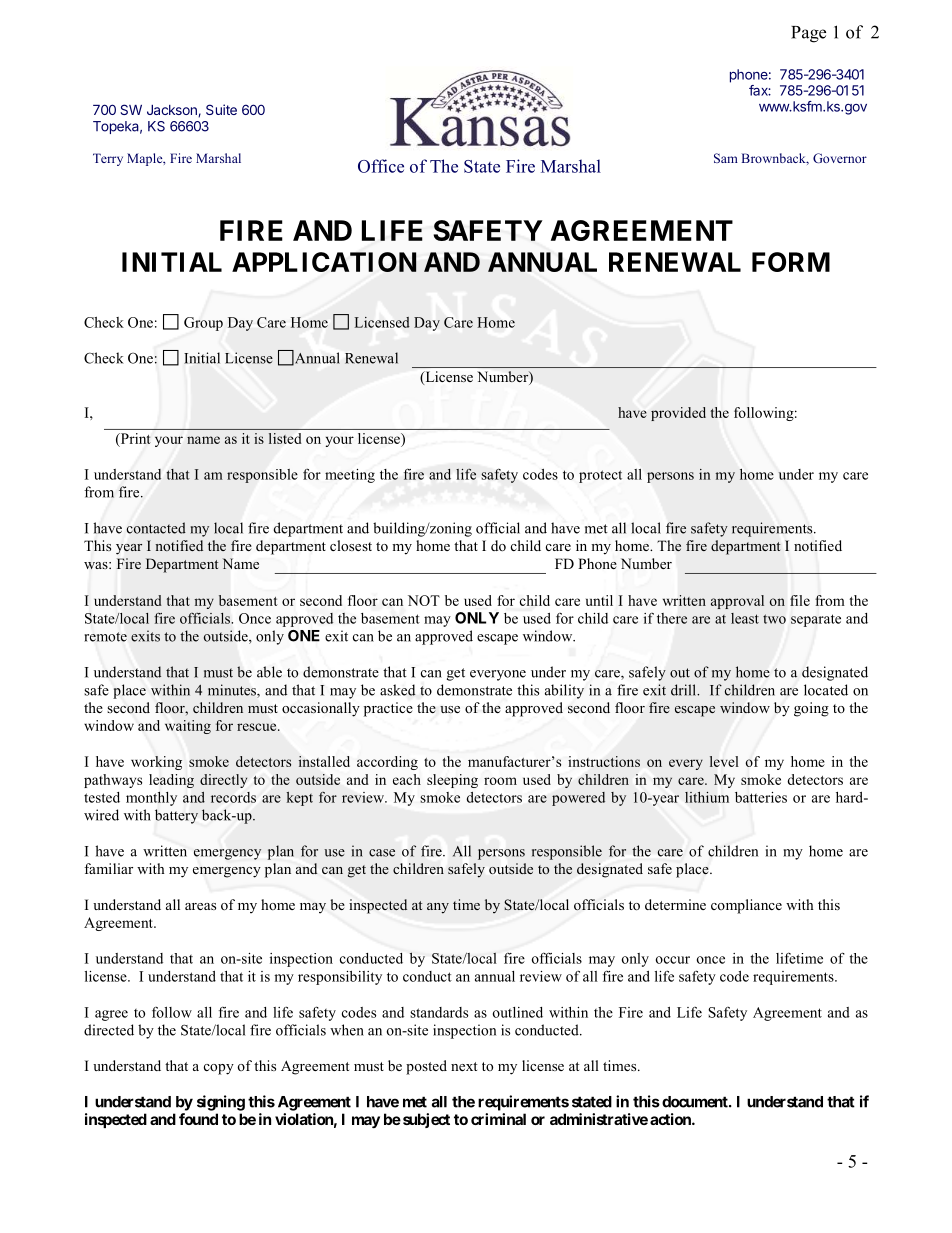  What do you see at coordinates (221, 1103) in the page?
I see `signing` at bounding box center [221, 1103].
